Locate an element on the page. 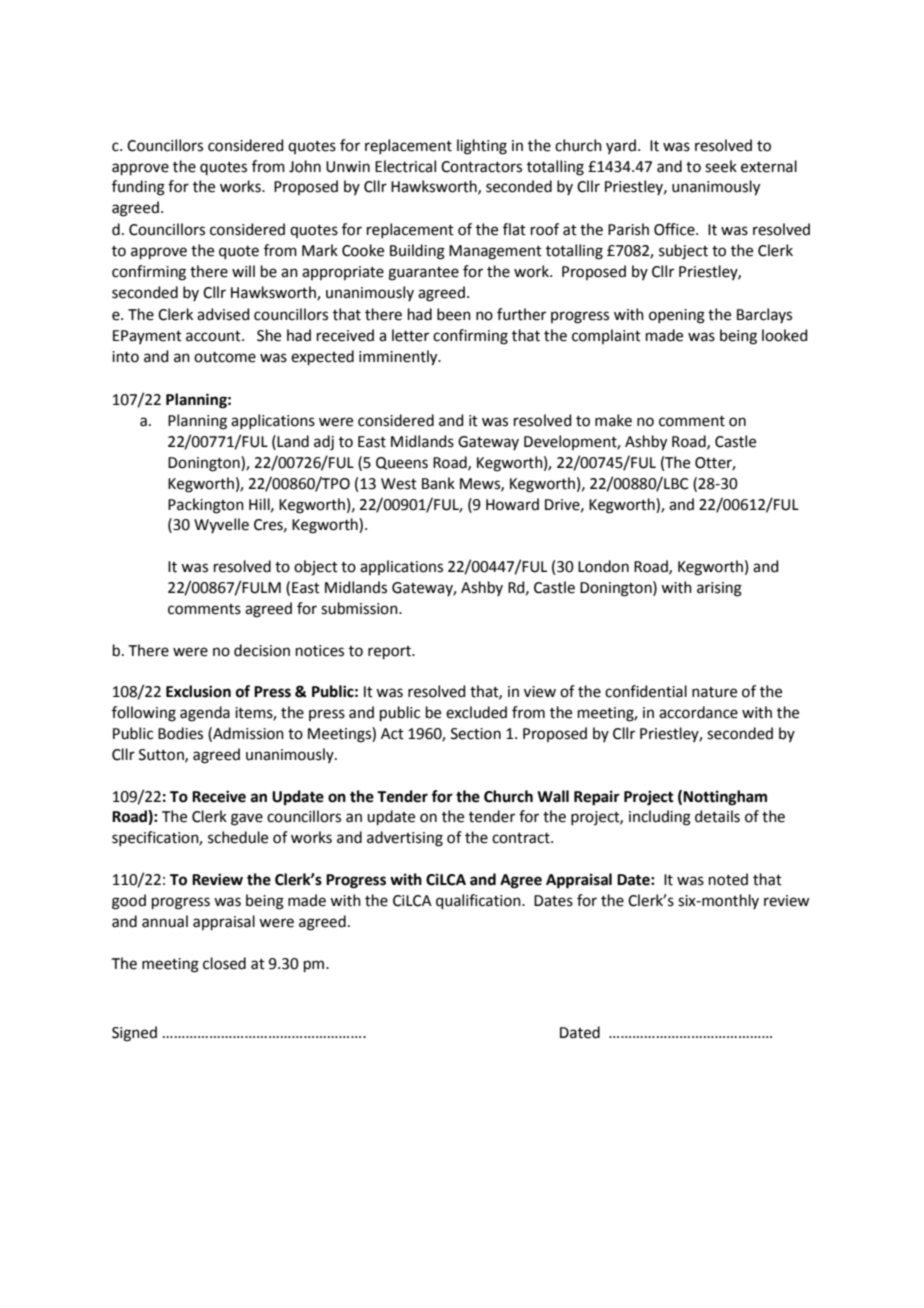  accordance is located at coordinates (698, 712).
